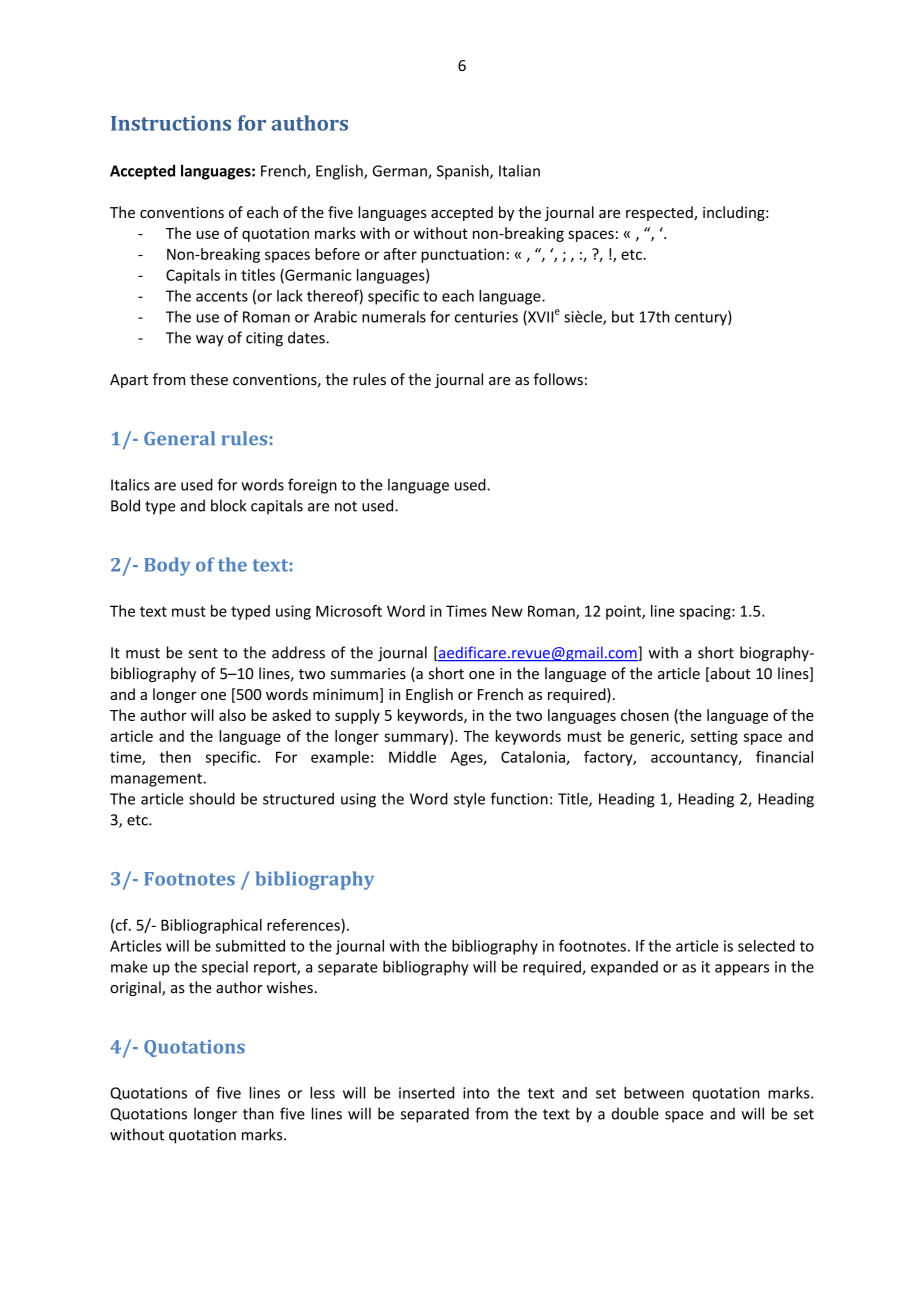 This screenshot has width=924, height=1308. What do you see at coordinates (212, 798) in the screenshot?
I see `should` at bounding box center [212, 798].
